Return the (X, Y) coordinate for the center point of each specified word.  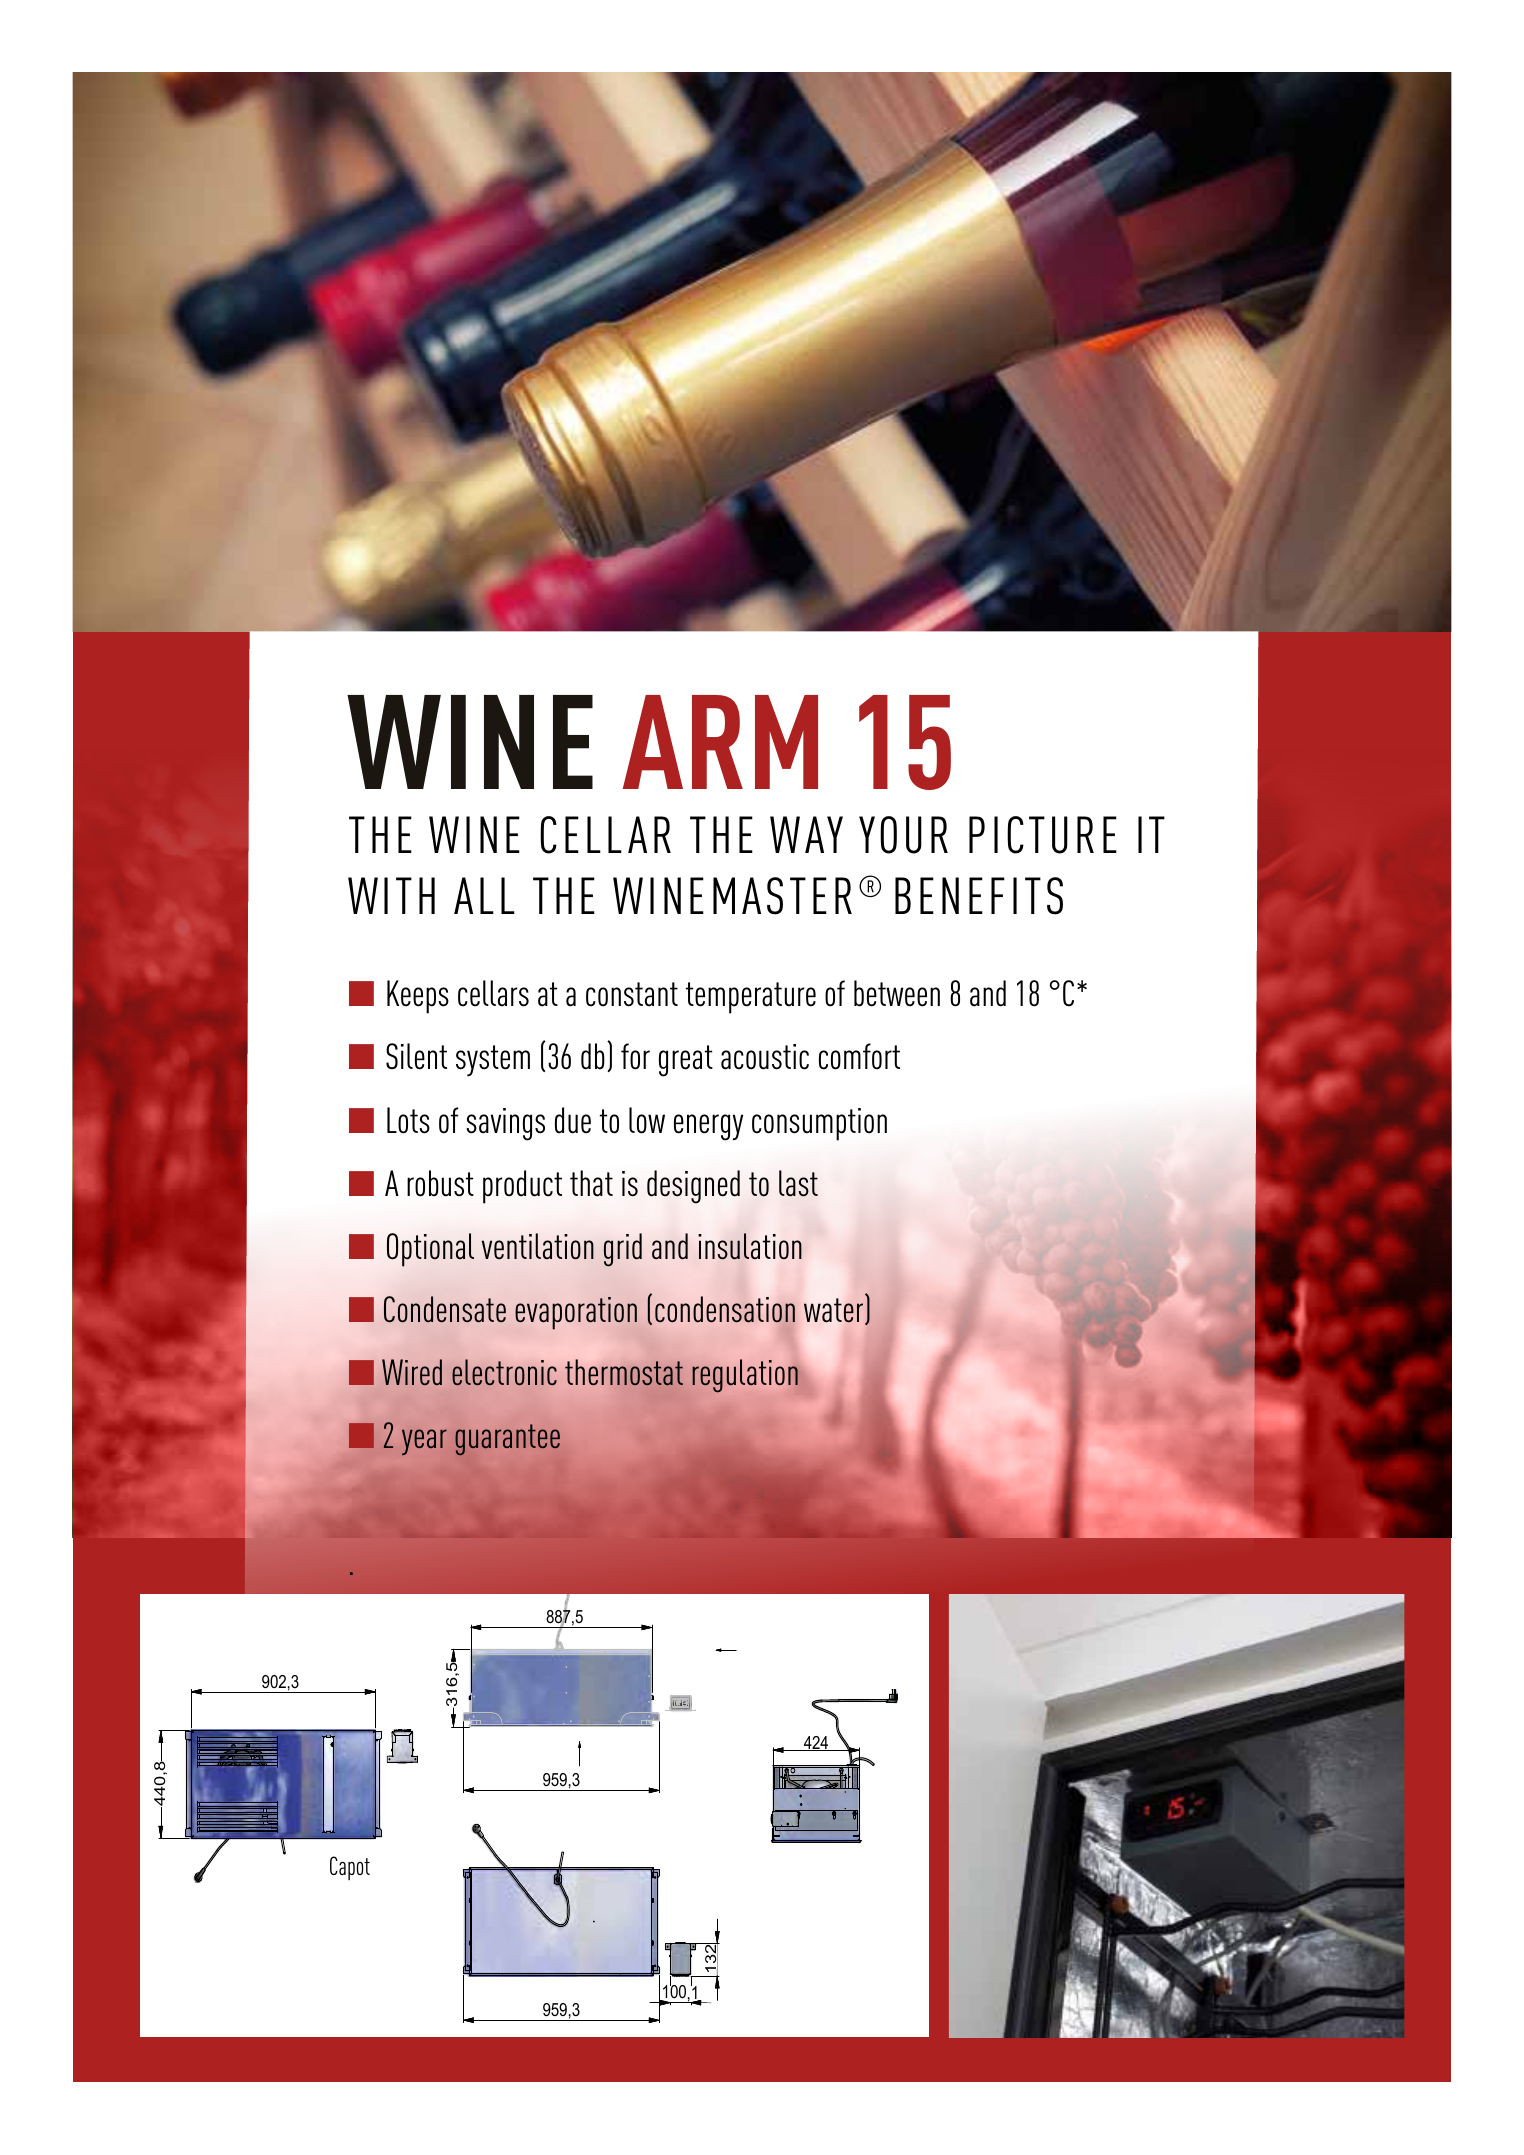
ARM (720, 742)
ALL (484, 895)
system (493, 1060)
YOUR (903, 835)
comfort (859, 1056)
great (686, 1061)
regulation (745, 1376)
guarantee (507, 1440)
